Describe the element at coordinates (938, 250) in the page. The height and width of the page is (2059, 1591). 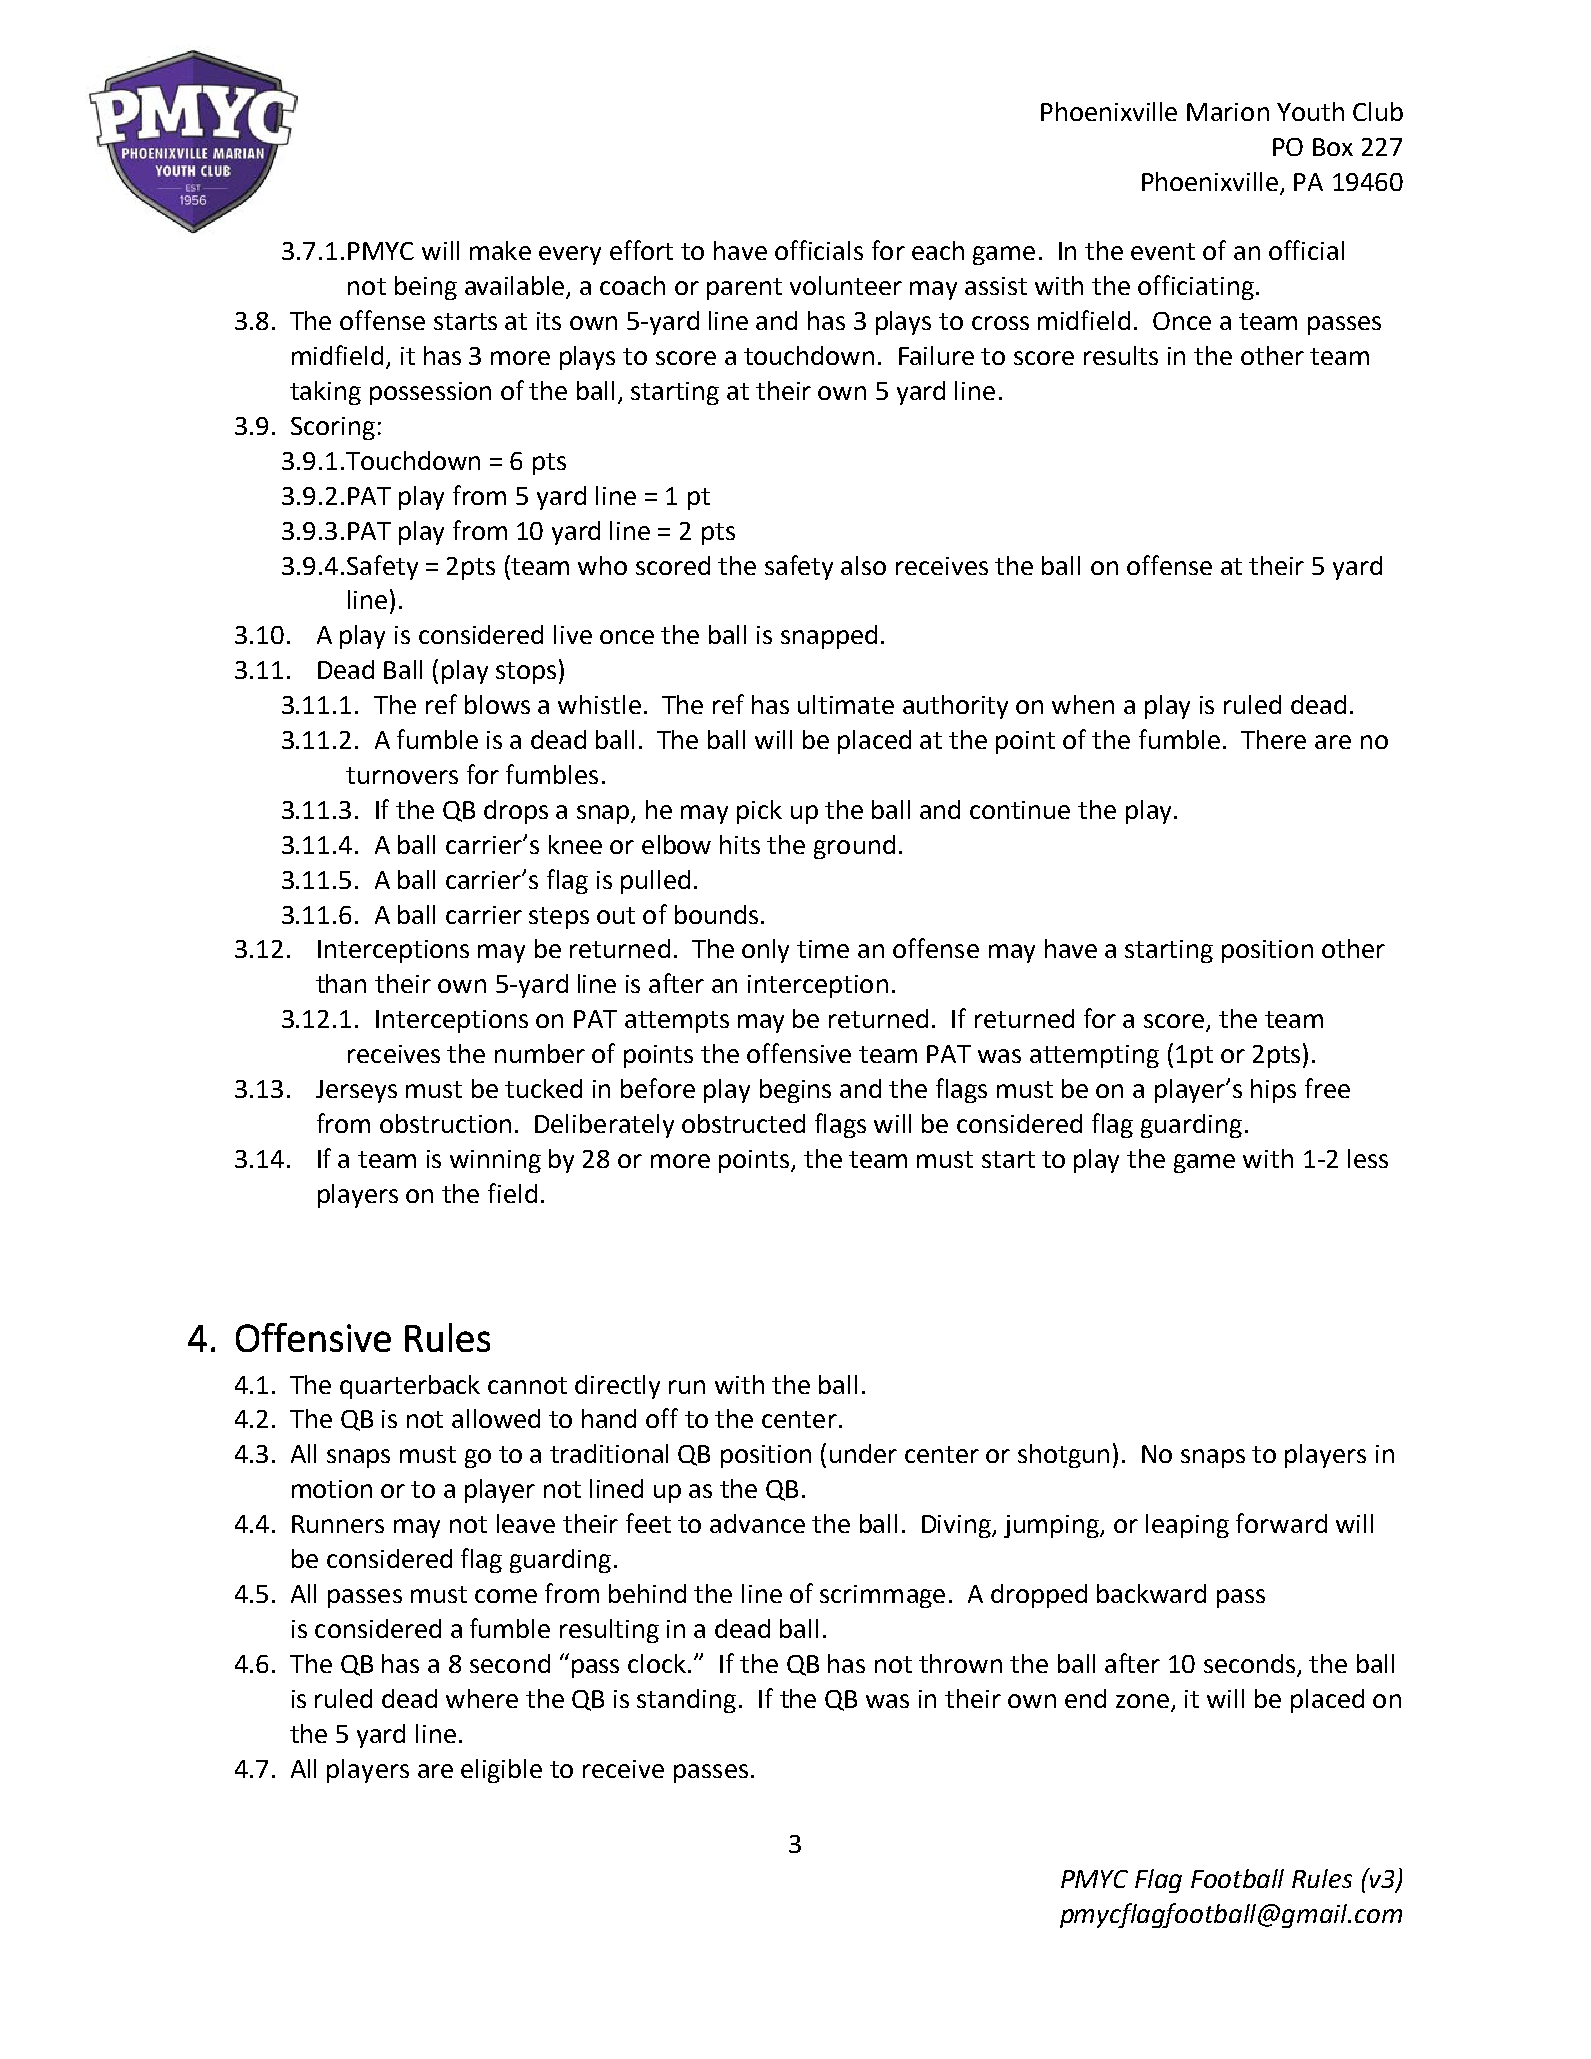
I see `each` at that location.
